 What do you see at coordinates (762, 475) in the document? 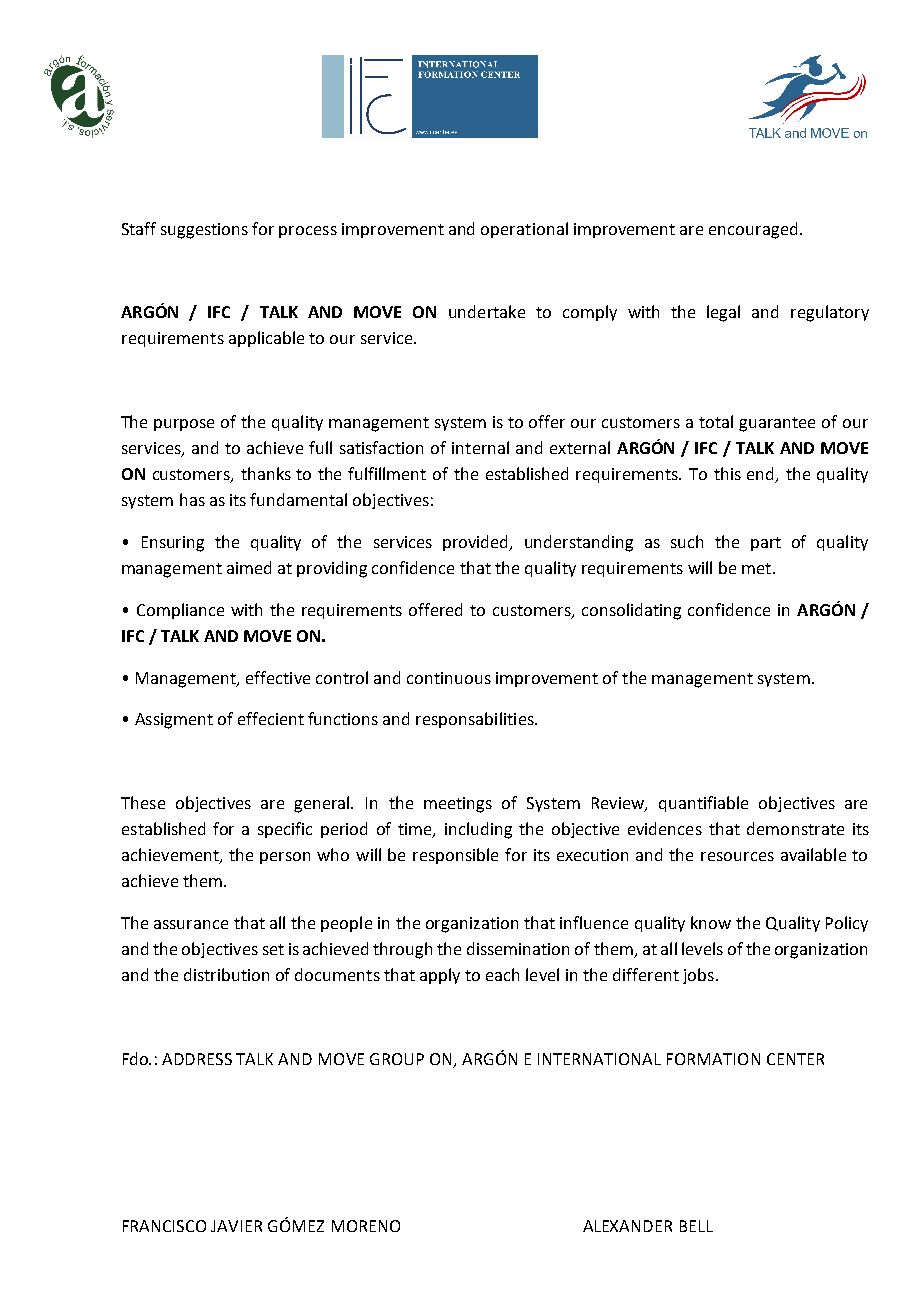
I see `end` at bounding box center [762, 475].
